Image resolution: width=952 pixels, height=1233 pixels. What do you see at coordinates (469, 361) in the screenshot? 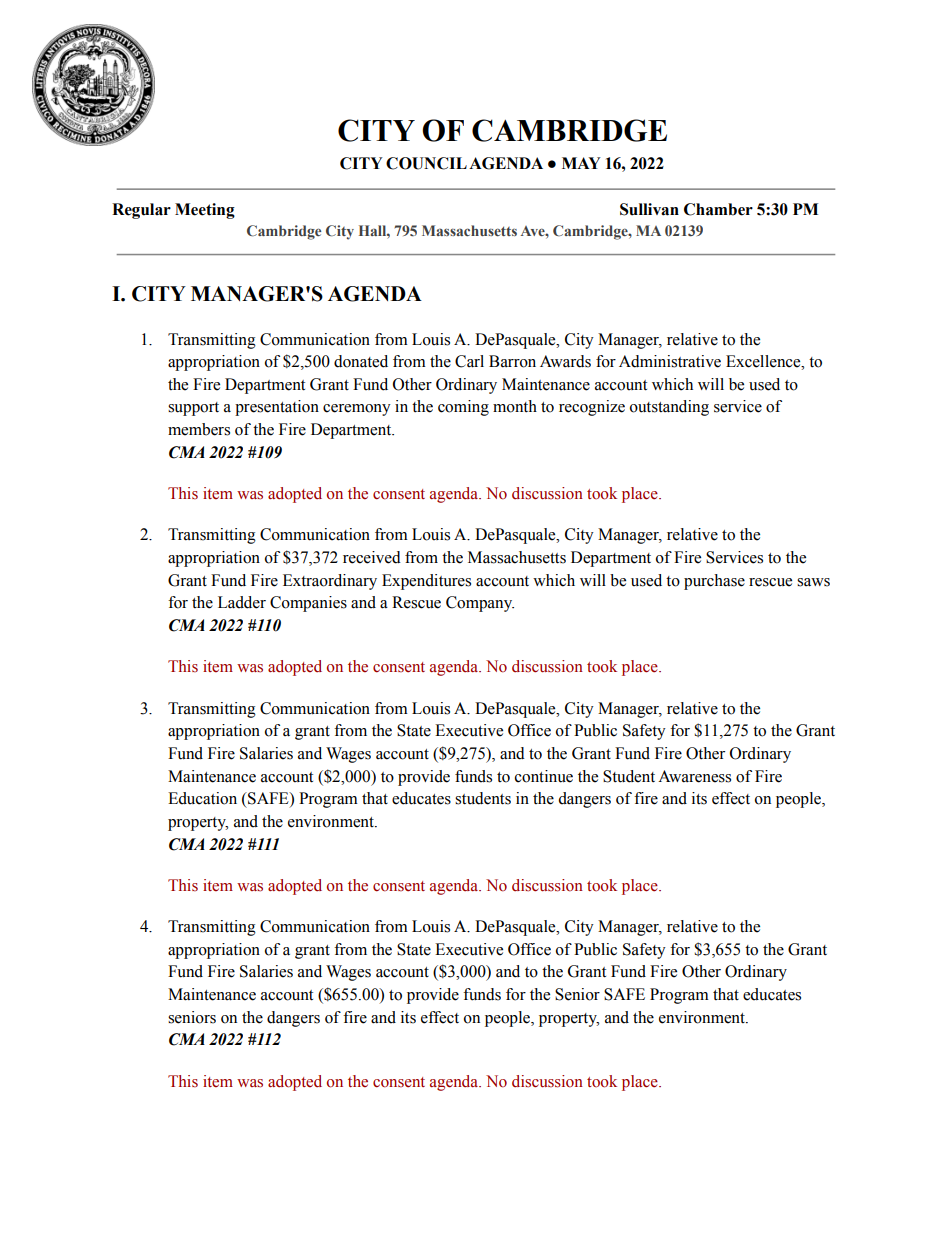
I see `Carl` at bounding box center [469, 361].
